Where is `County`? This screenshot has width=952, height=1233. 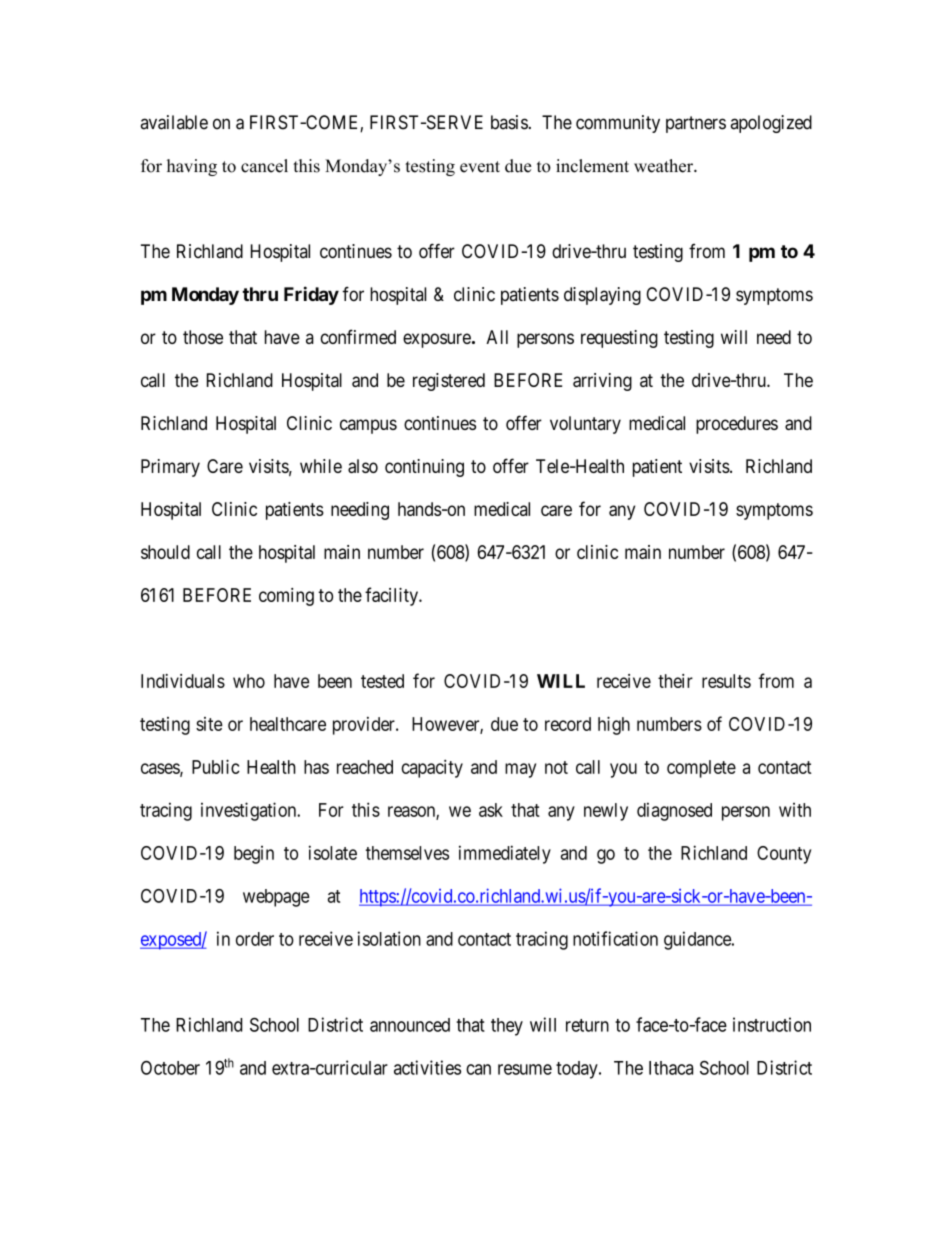 County is located at coordinates (784, 855).
